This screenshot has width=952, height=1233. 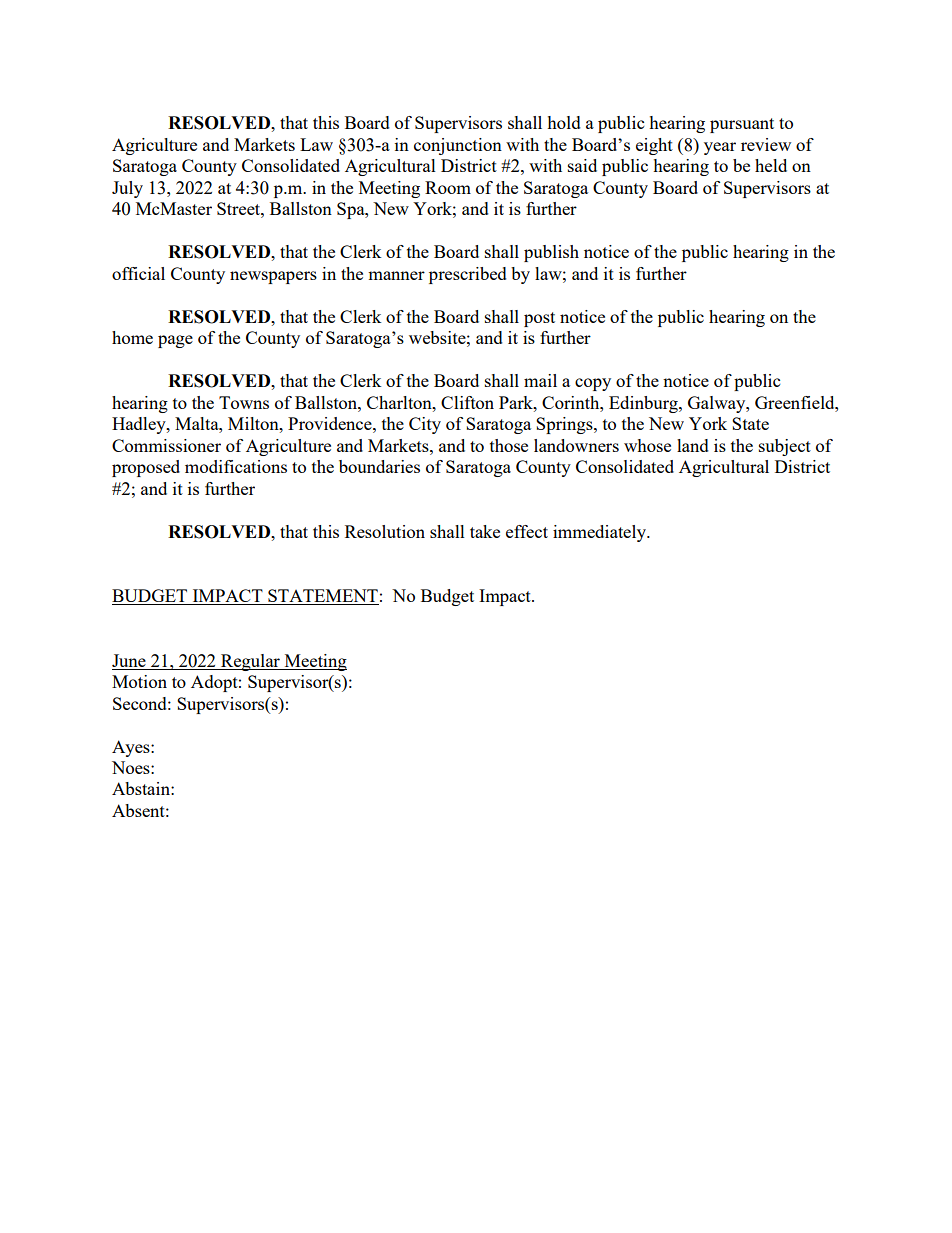 I want to click on City, so click(x=425, y=425).
